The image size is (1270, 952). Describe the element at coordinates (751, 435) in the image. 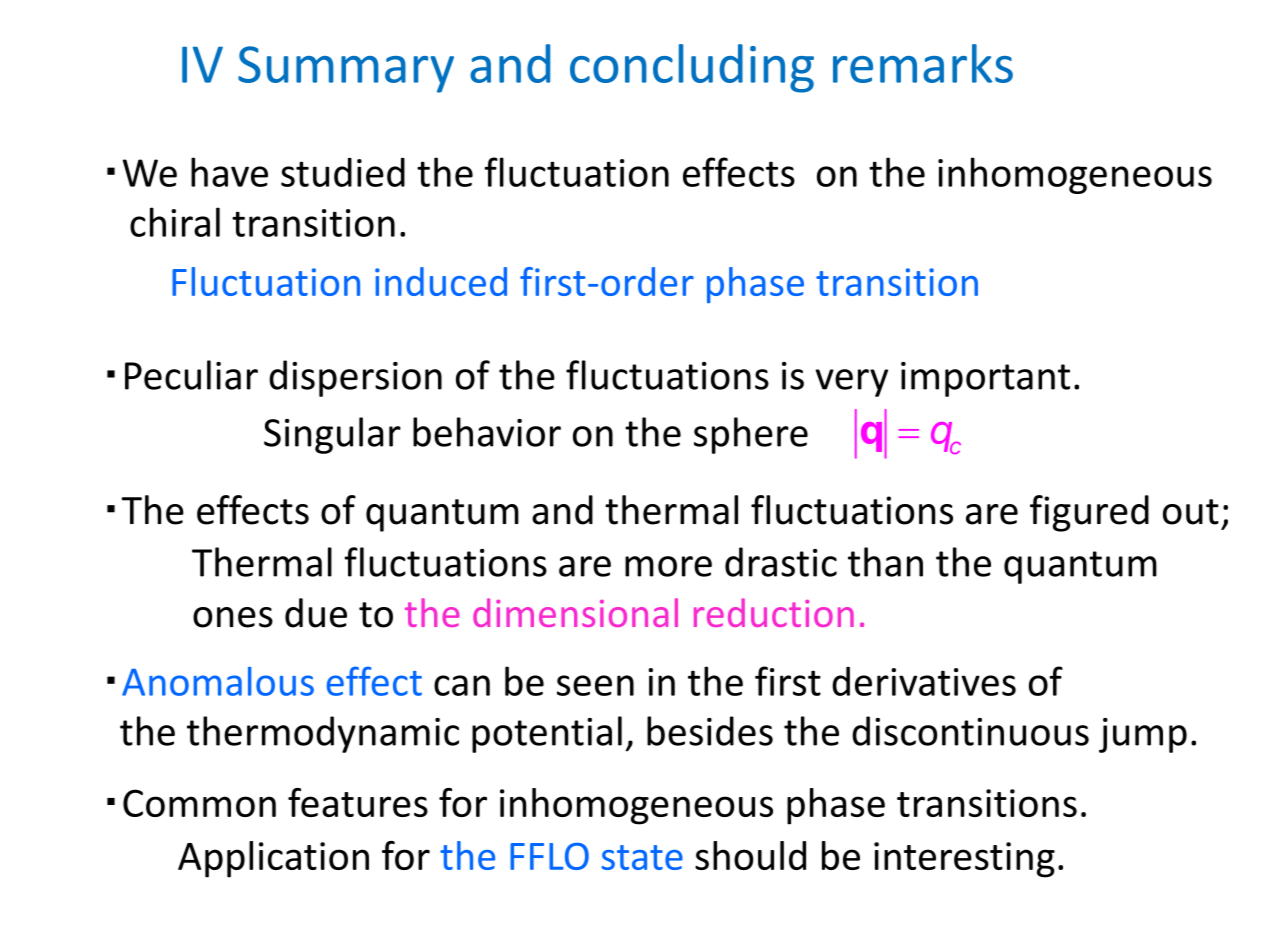

I see `sphere` at that location.
